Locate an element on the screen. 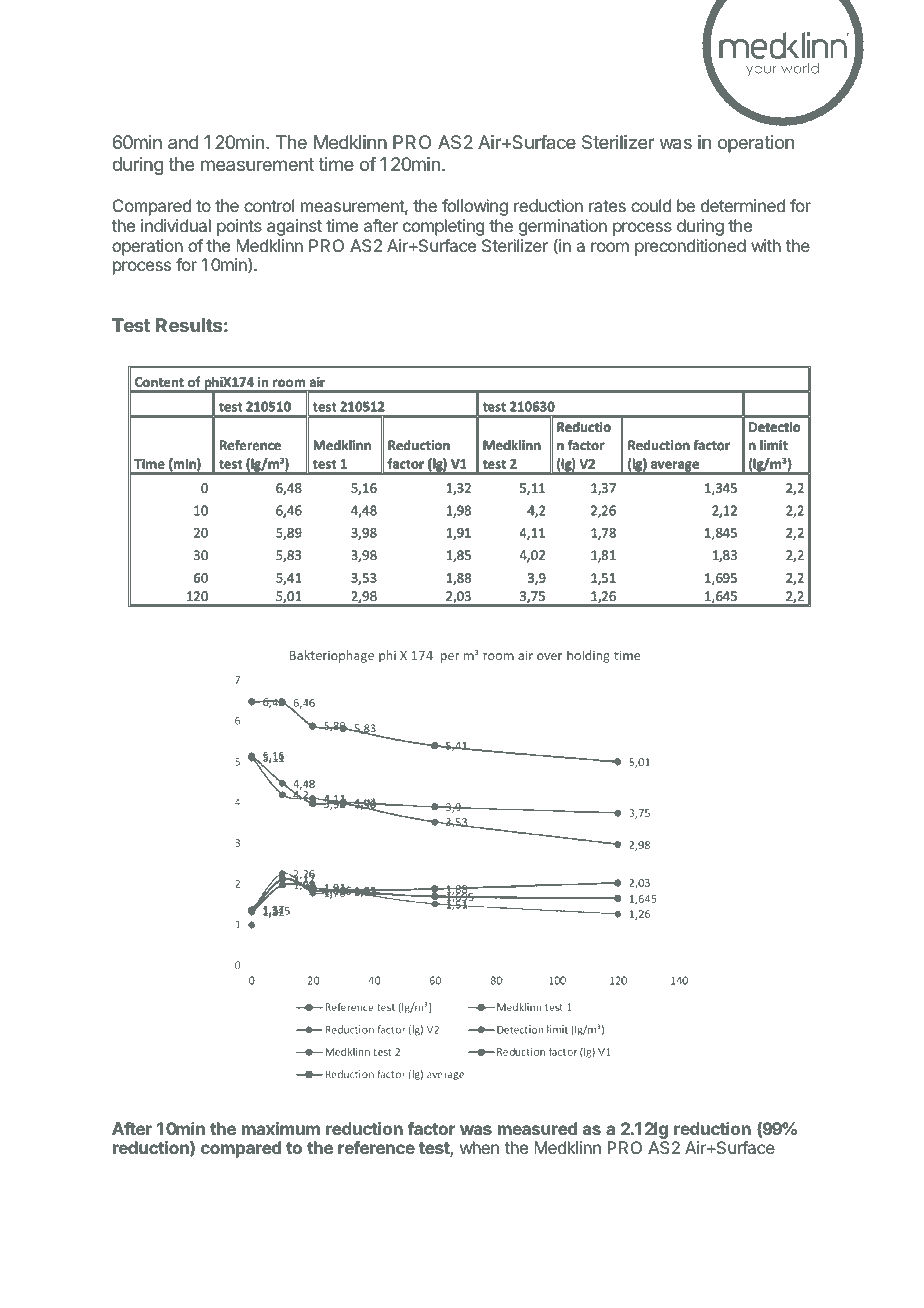  factor is located at coordinates (431, 1128).
